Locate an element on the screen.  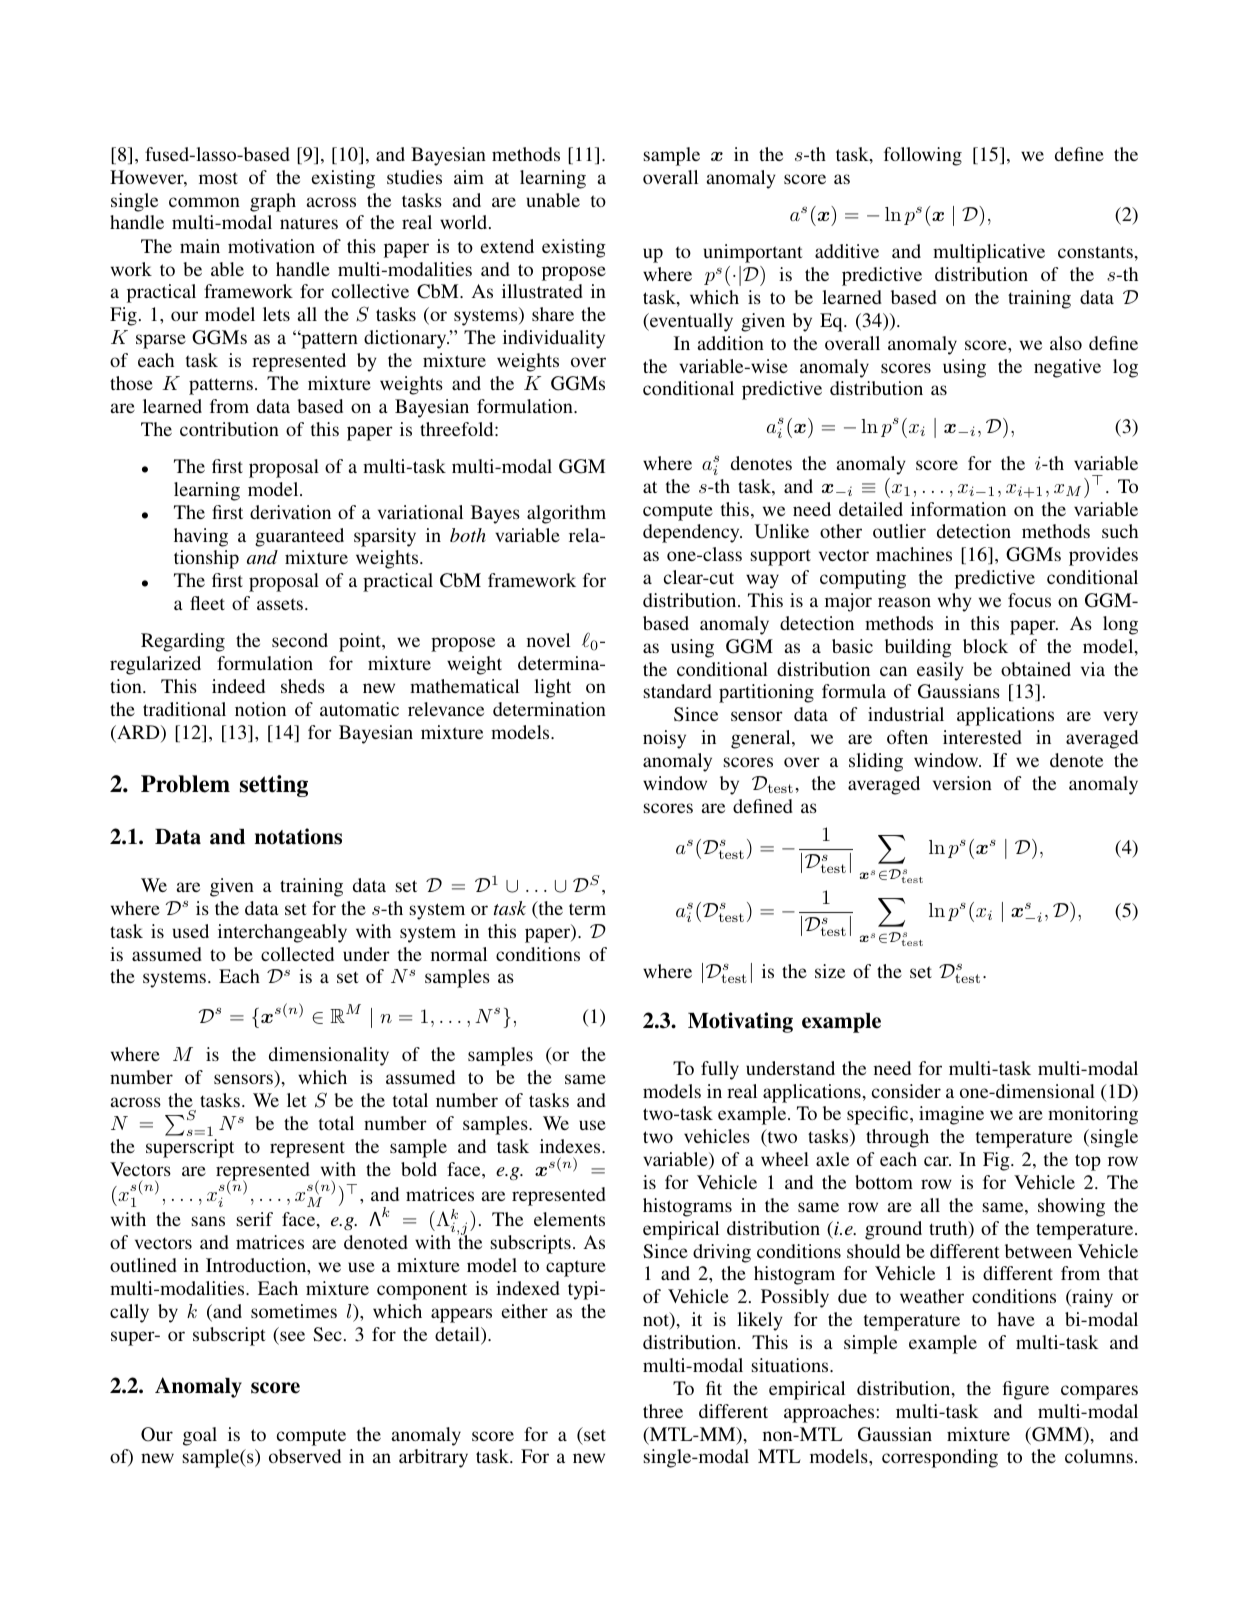
extend is located at coordinates (507, 246).
